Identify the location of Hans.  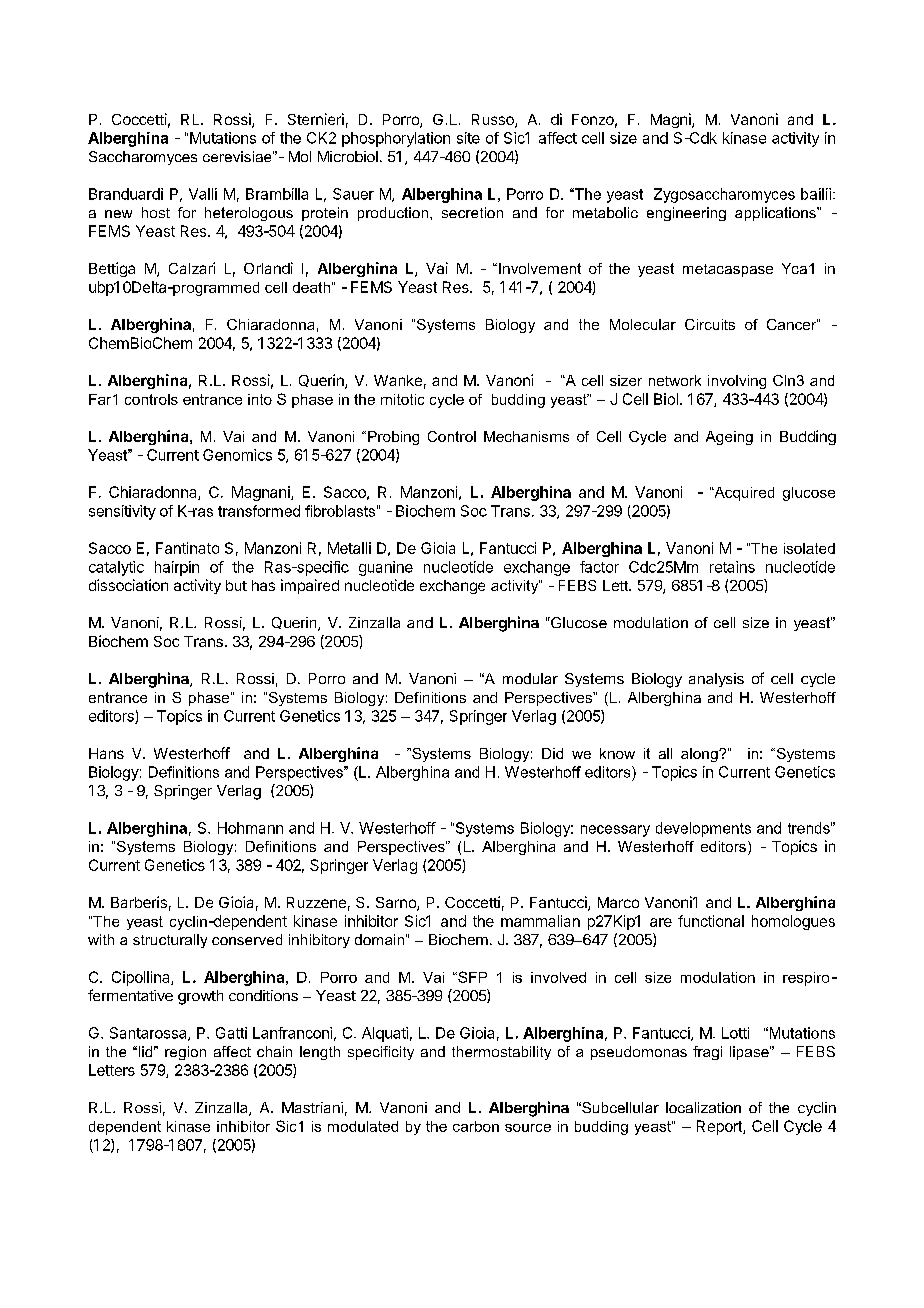
(106, 753).
